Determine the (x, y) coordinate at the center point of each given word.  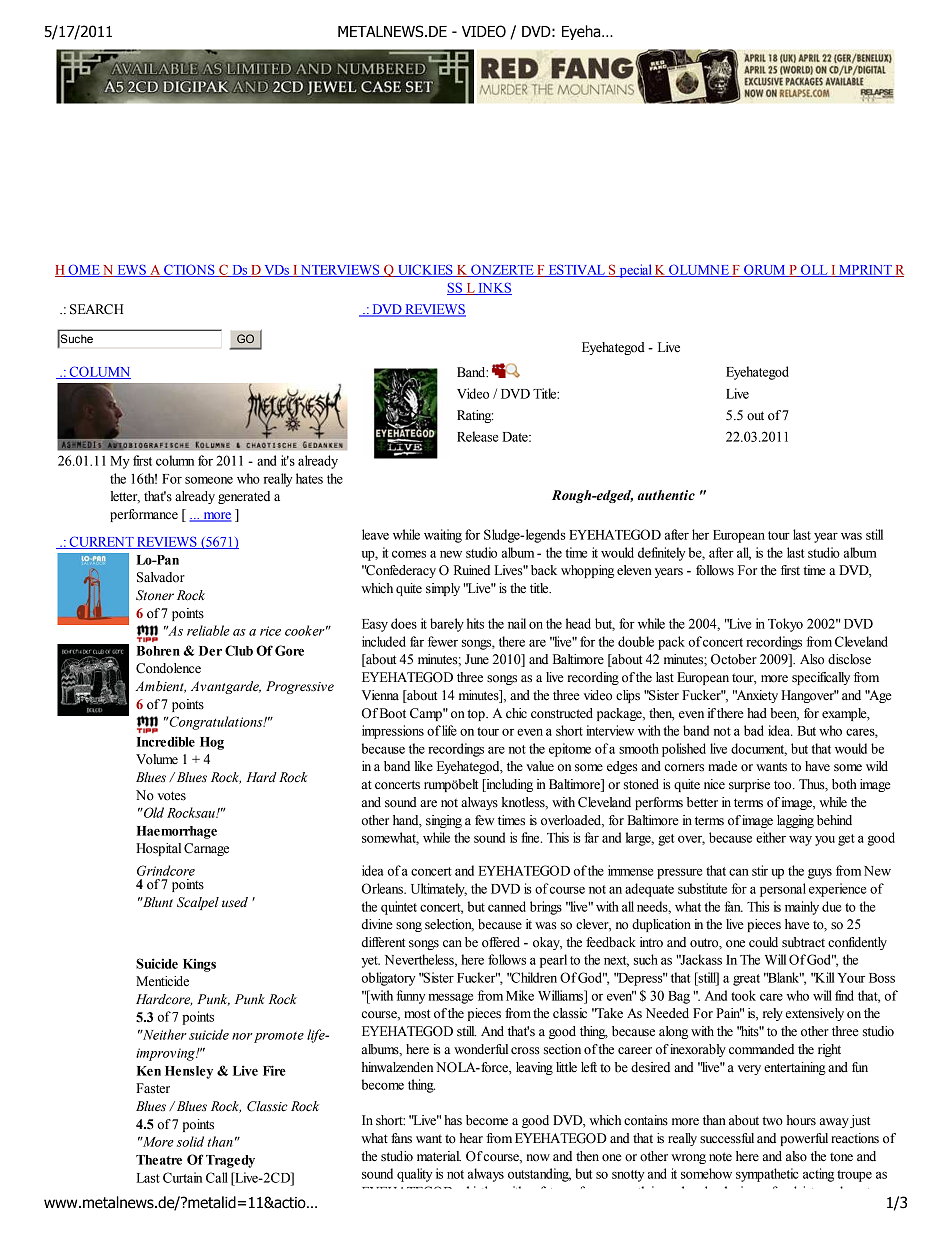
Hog (212, 743)
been (784, 714)
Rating (475, 416)
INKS (494, 288)
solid (190, 1141)
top (477, 715)
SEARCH (96, 309)
